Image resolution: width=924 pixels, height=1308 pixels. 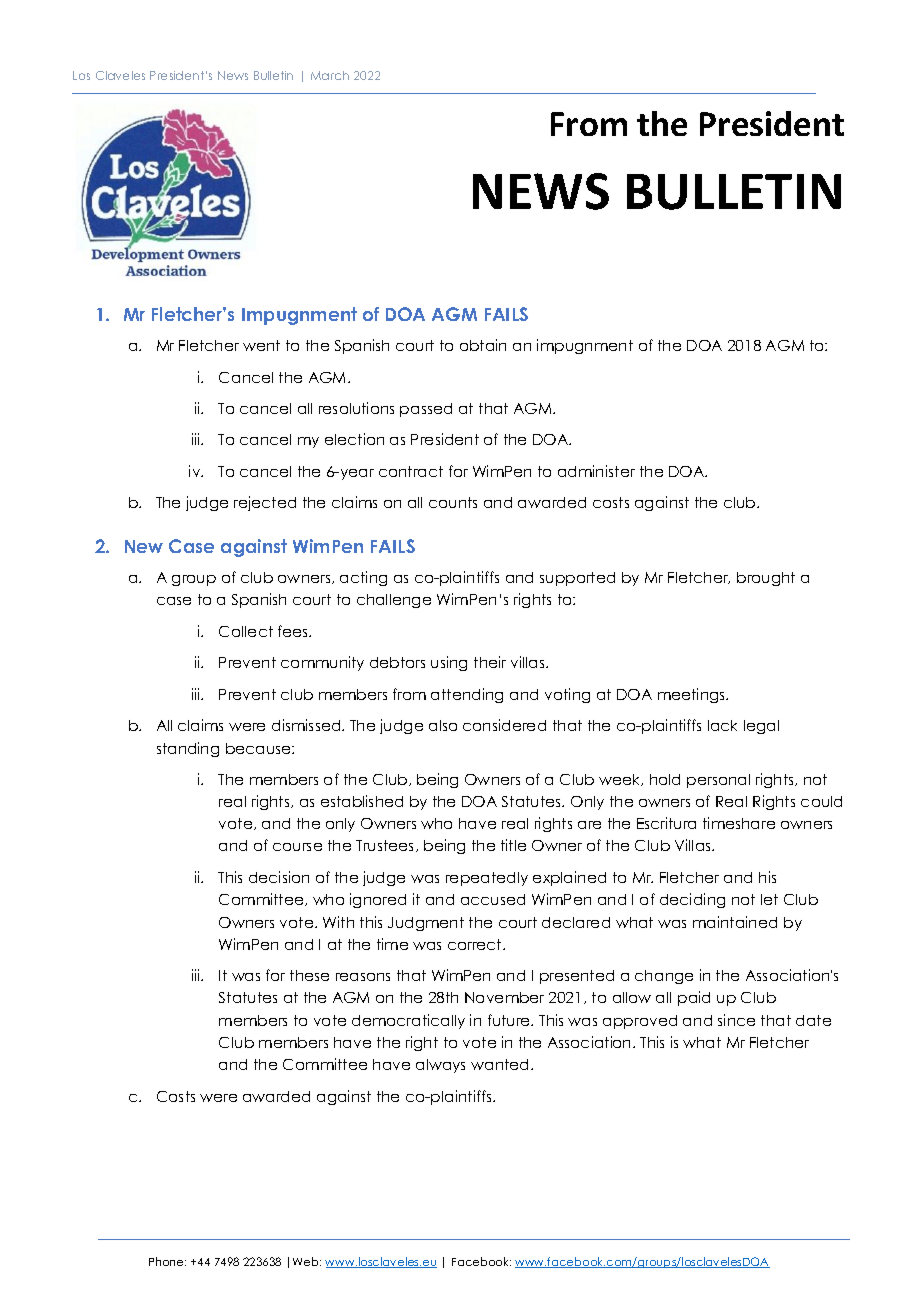 What do you see at coordinates (596, 471) in the document?
I see `administer` at bounding box center [596, 471].
